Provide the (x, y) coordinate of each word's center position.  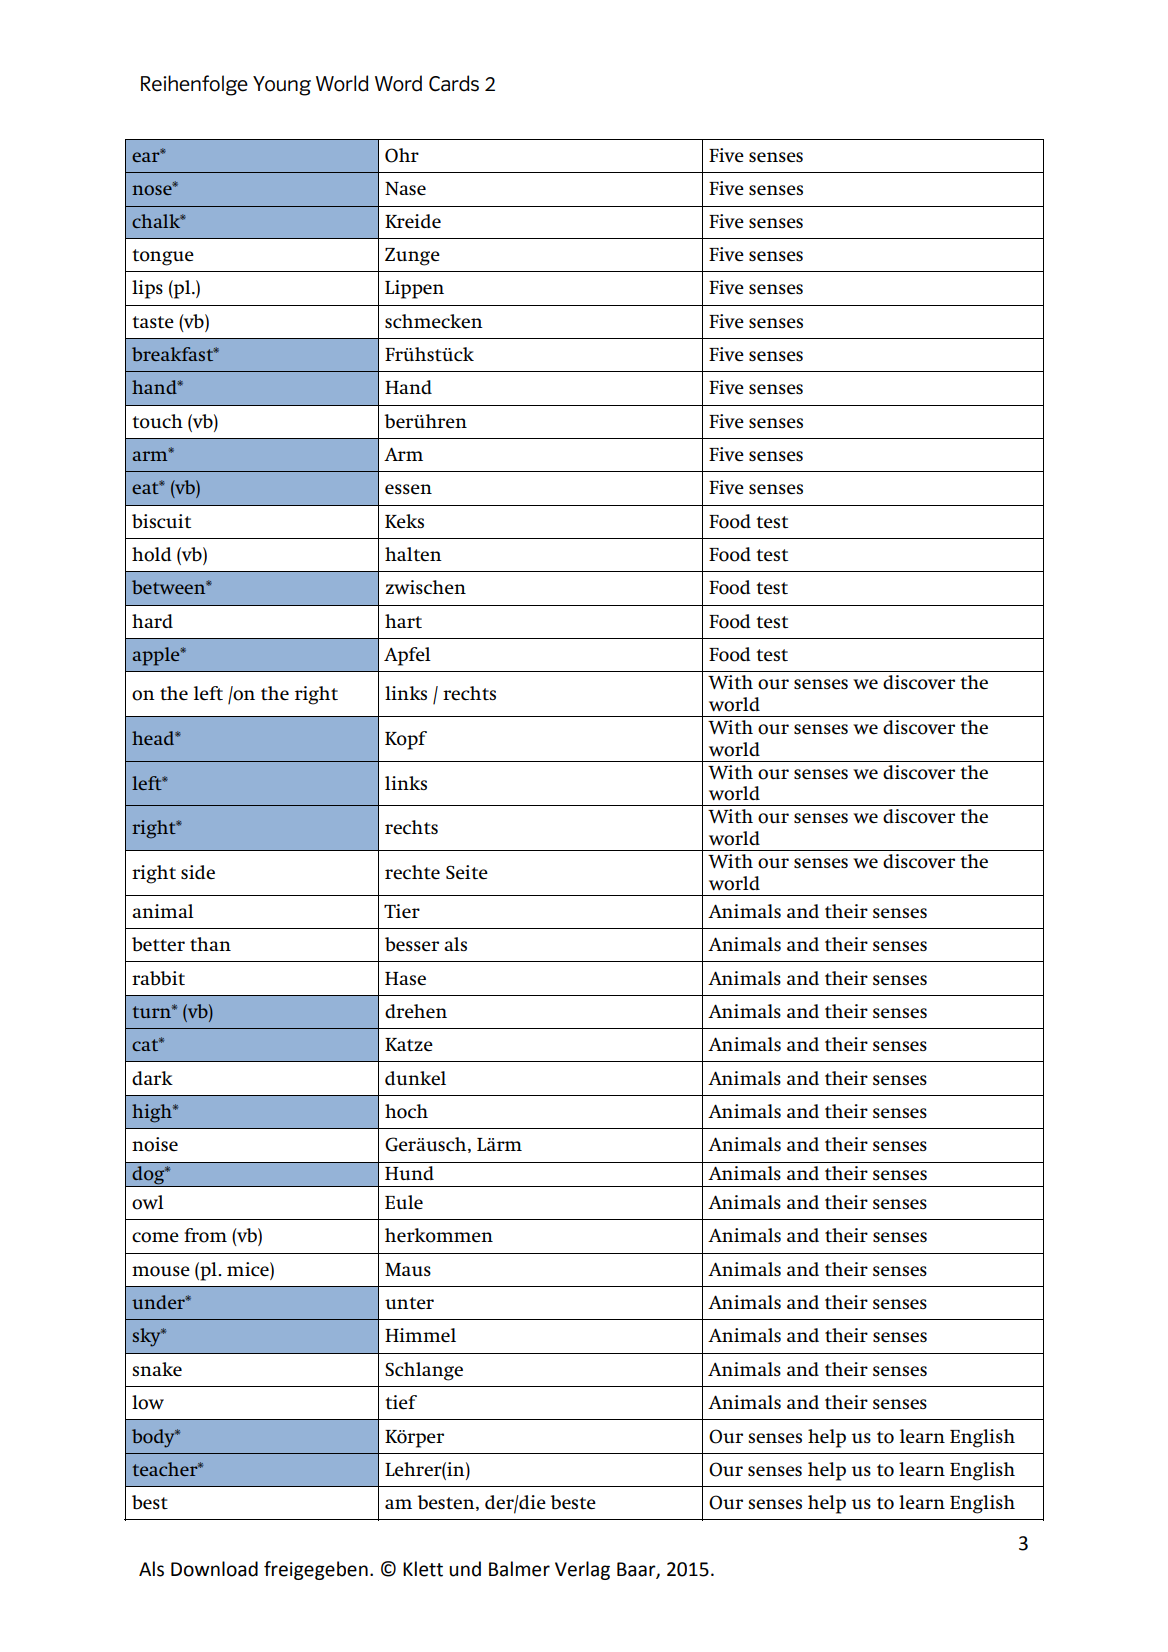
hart (403, 621)
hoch (406, 1111)
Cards (454, 83)
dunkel (415, 1078)
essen (408, 489)
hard (152, 621)
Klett (423, 1569)
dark (152, 1078)
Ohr (402, 155)
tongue (163, 257)
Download (214, 1569)
